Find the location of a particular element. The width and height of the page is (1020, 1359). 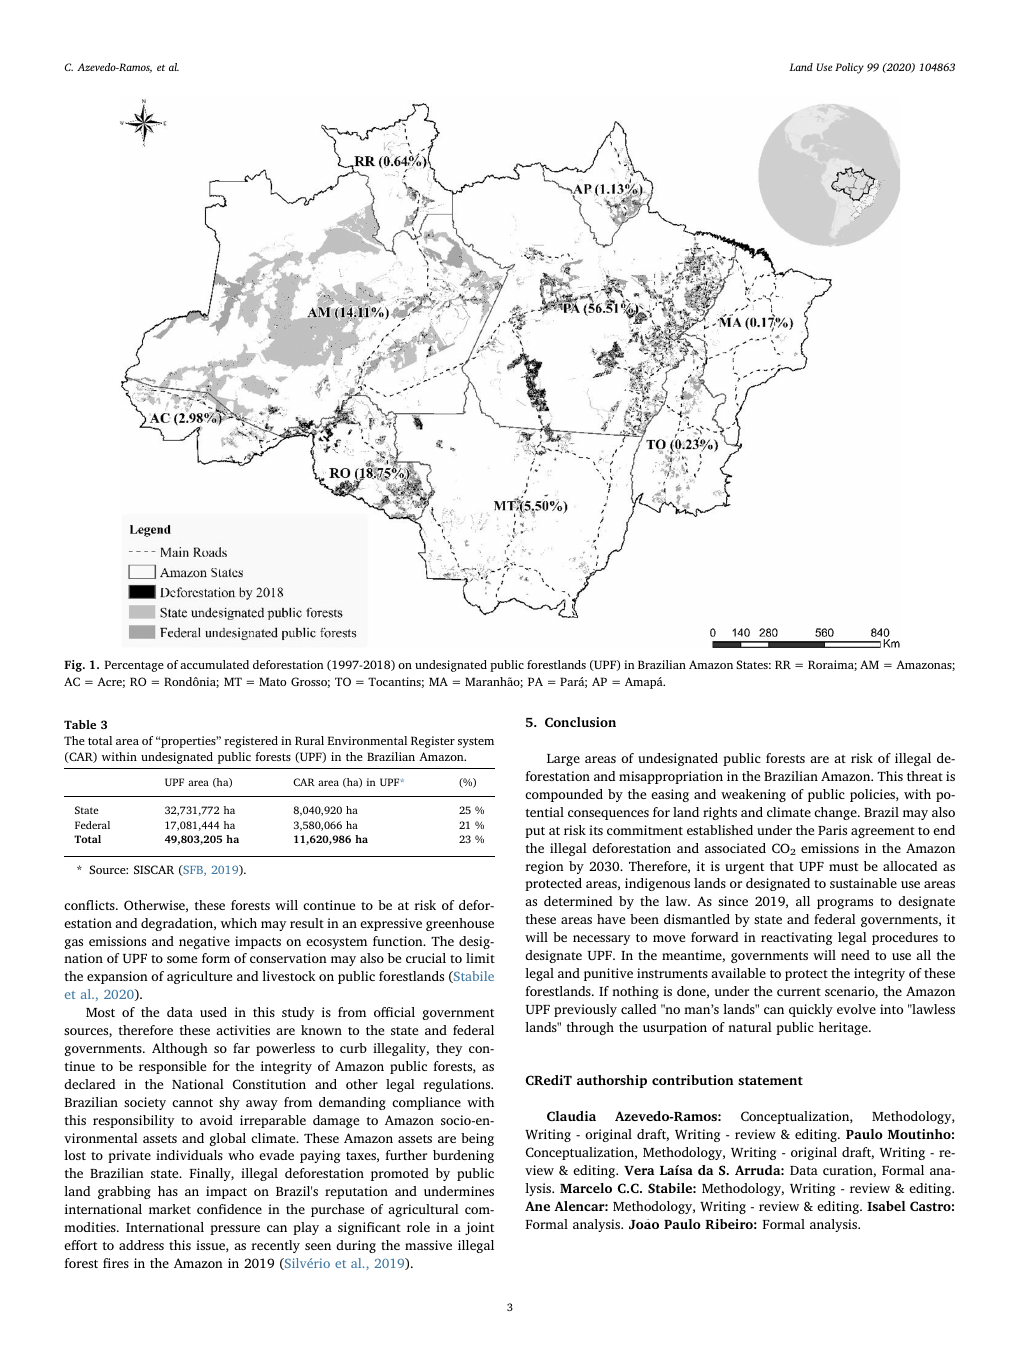

threat is located at coordinates (925, 776).
